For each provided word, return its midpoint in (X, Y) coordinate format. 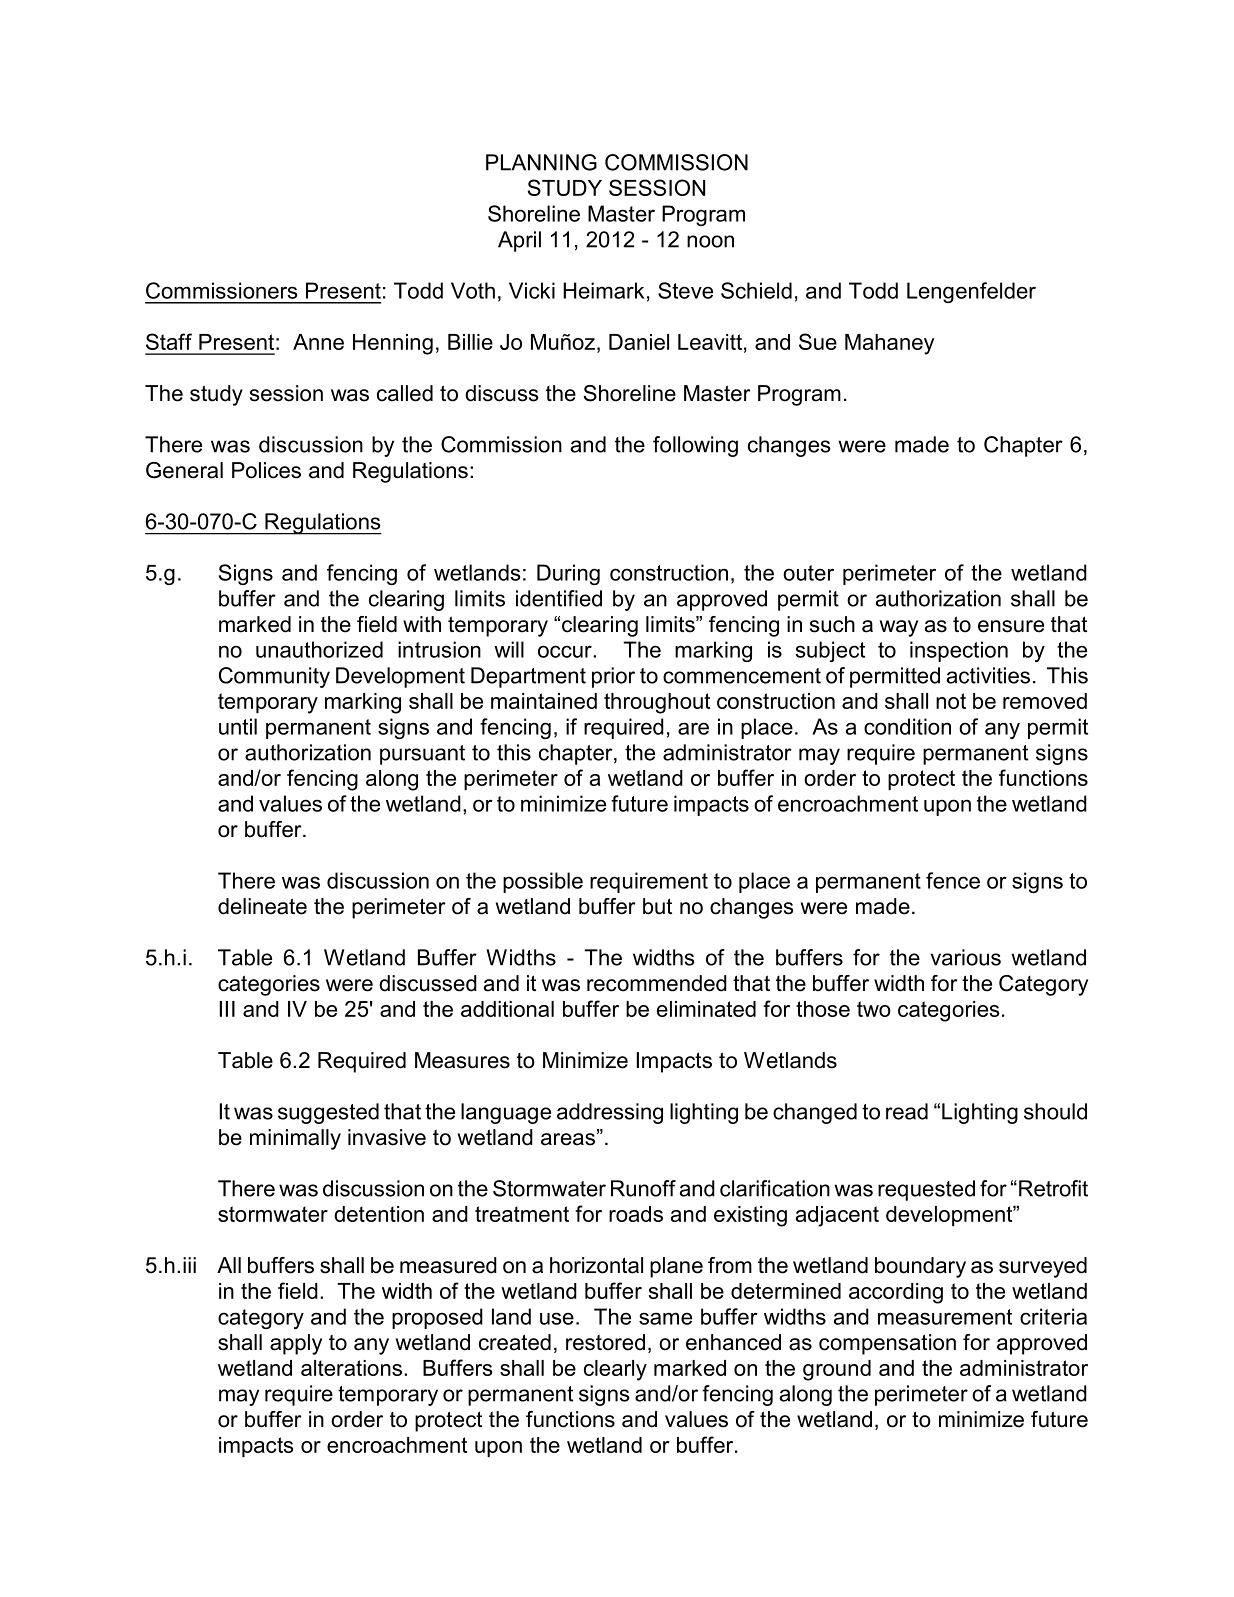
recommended (657, 983)
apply (296, 1344)
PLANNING (541, 162)
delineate (262, 906)
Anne (318, 342)
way (899, 628)
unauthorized (319, 649)
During (568, 574)
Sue (818, 341)
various (966, 957)
